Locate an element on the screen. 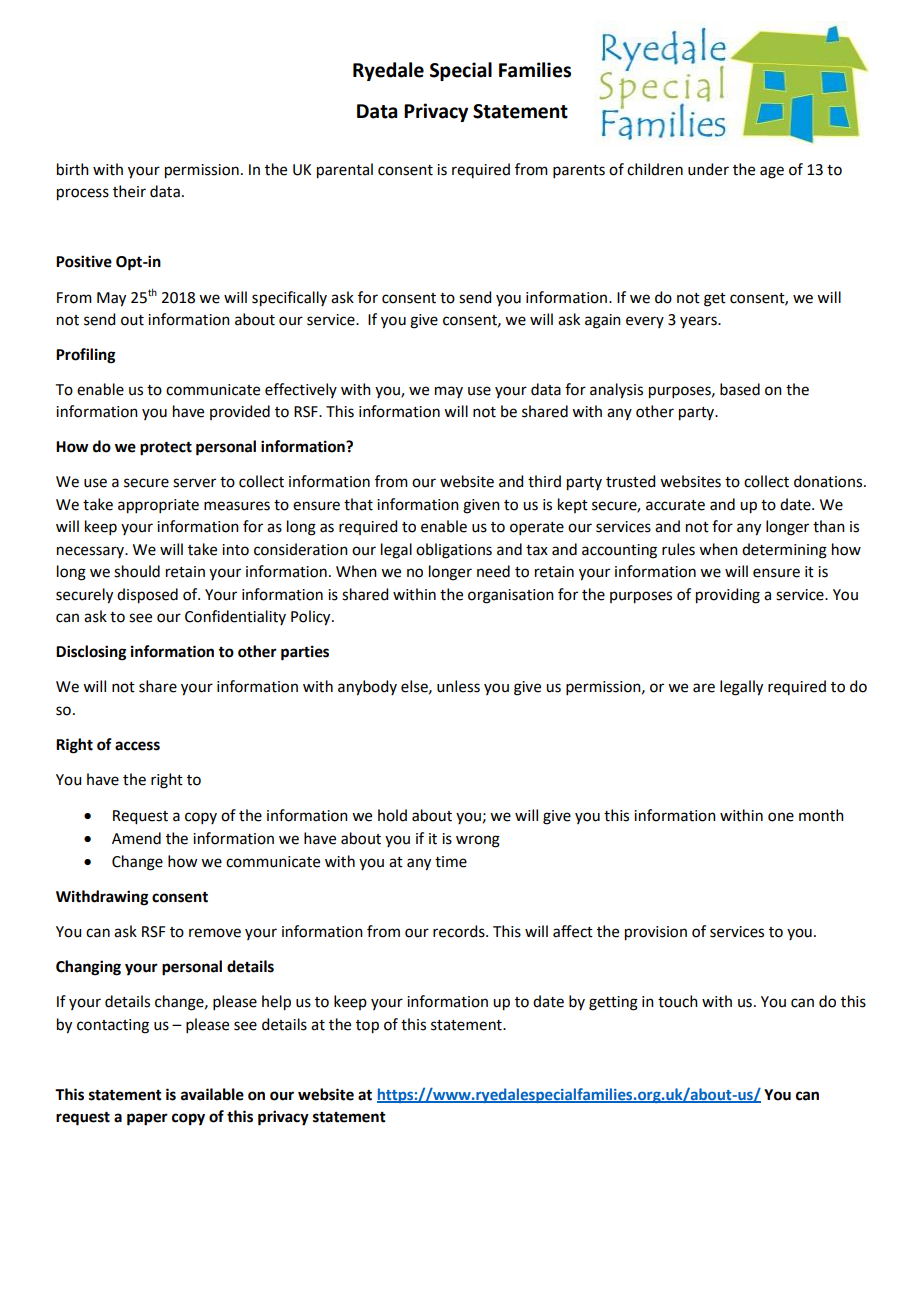 The image size is (924, 1308). Disclosing is located at coordinates (91, 653).
